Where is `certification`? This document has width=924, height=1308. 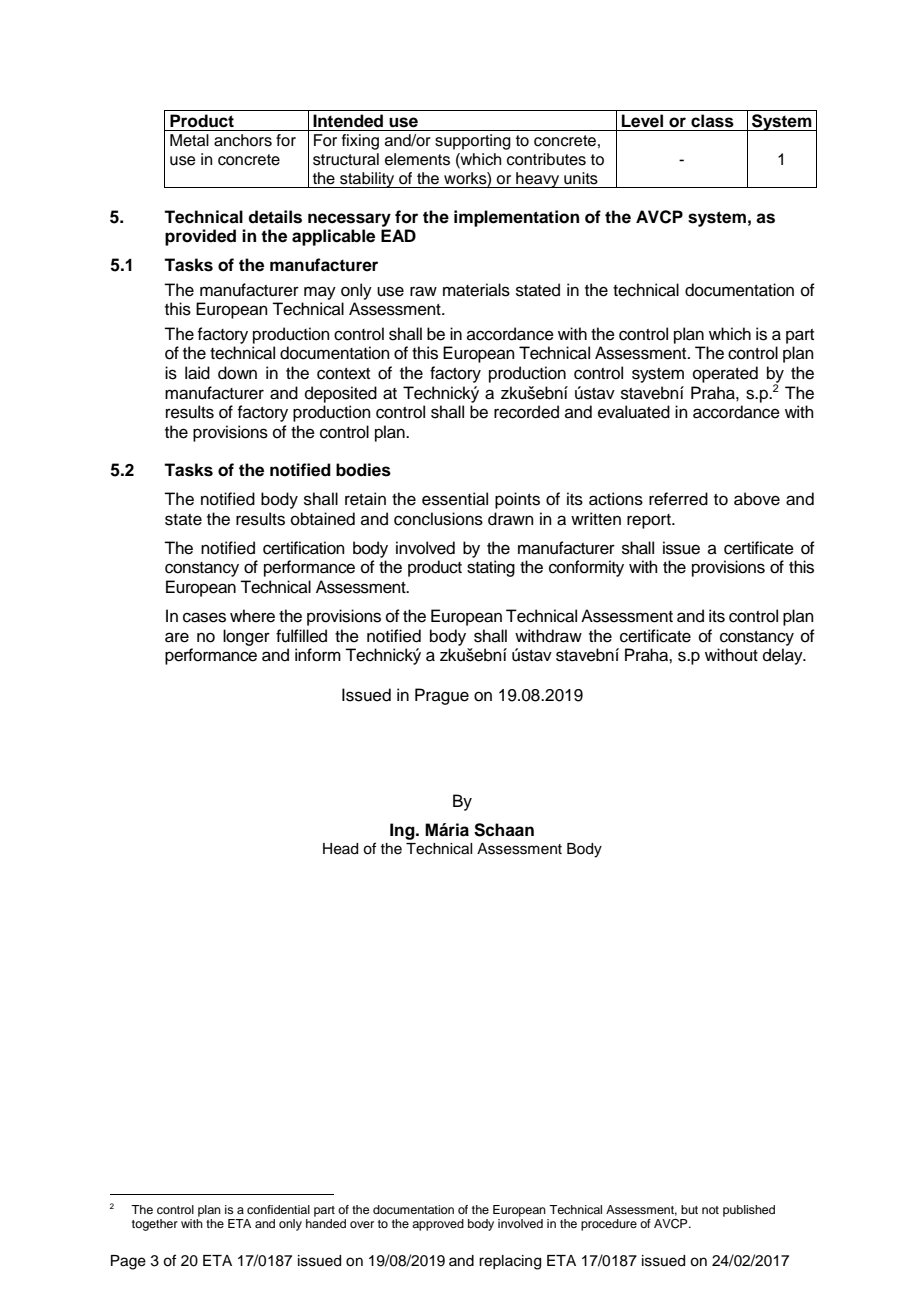 certification is located at coordinates (304, 548).
